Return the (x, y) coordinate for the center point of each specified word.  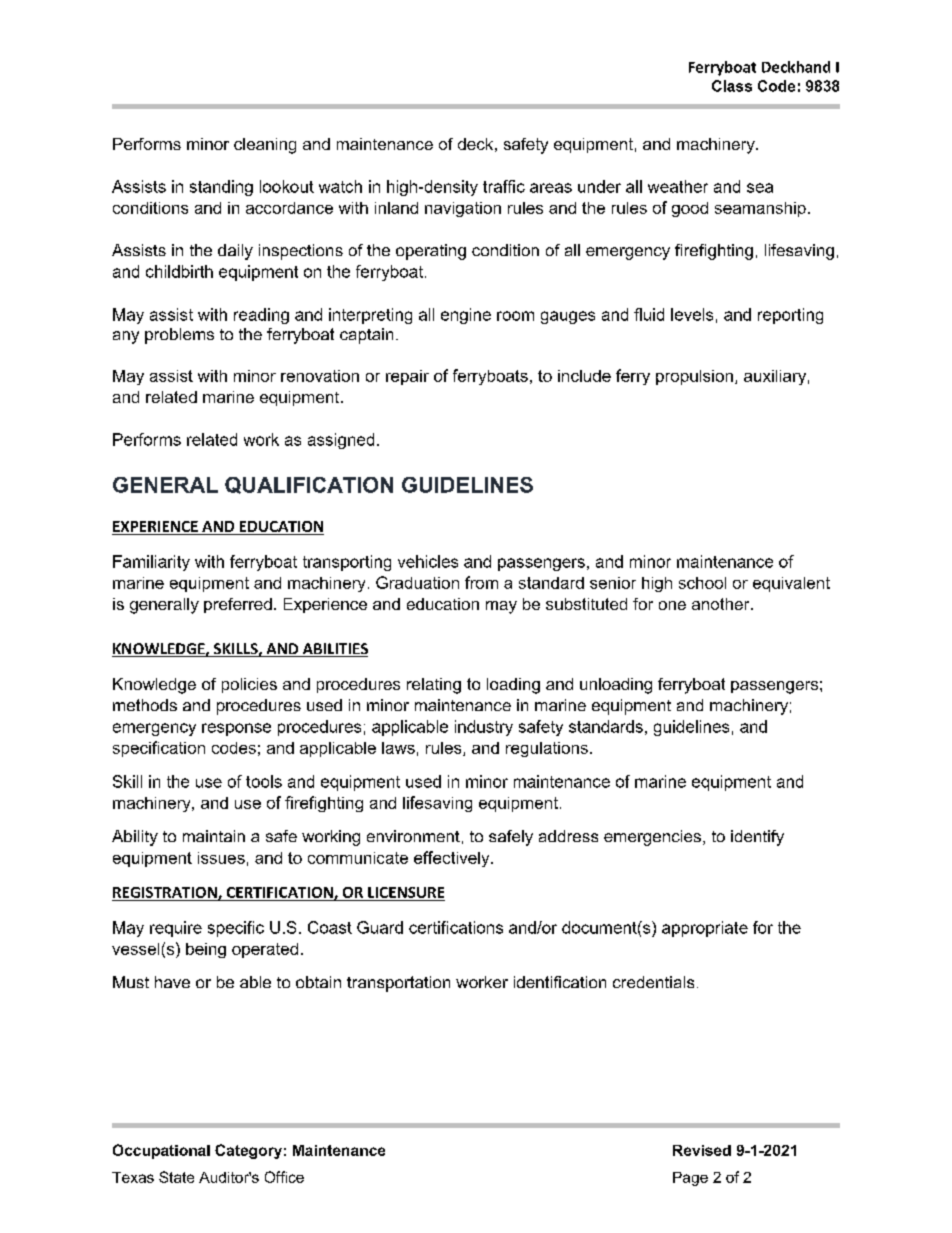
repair (407, 377)
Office (284, 1177)
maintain (214, 836)
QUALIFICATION (309, 485)
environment (413, 836)
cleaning (265, 146)
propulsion (694, 377)
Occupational (161, 1151)
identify (757, 838)
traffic (504, 186)
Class (732, 86)
